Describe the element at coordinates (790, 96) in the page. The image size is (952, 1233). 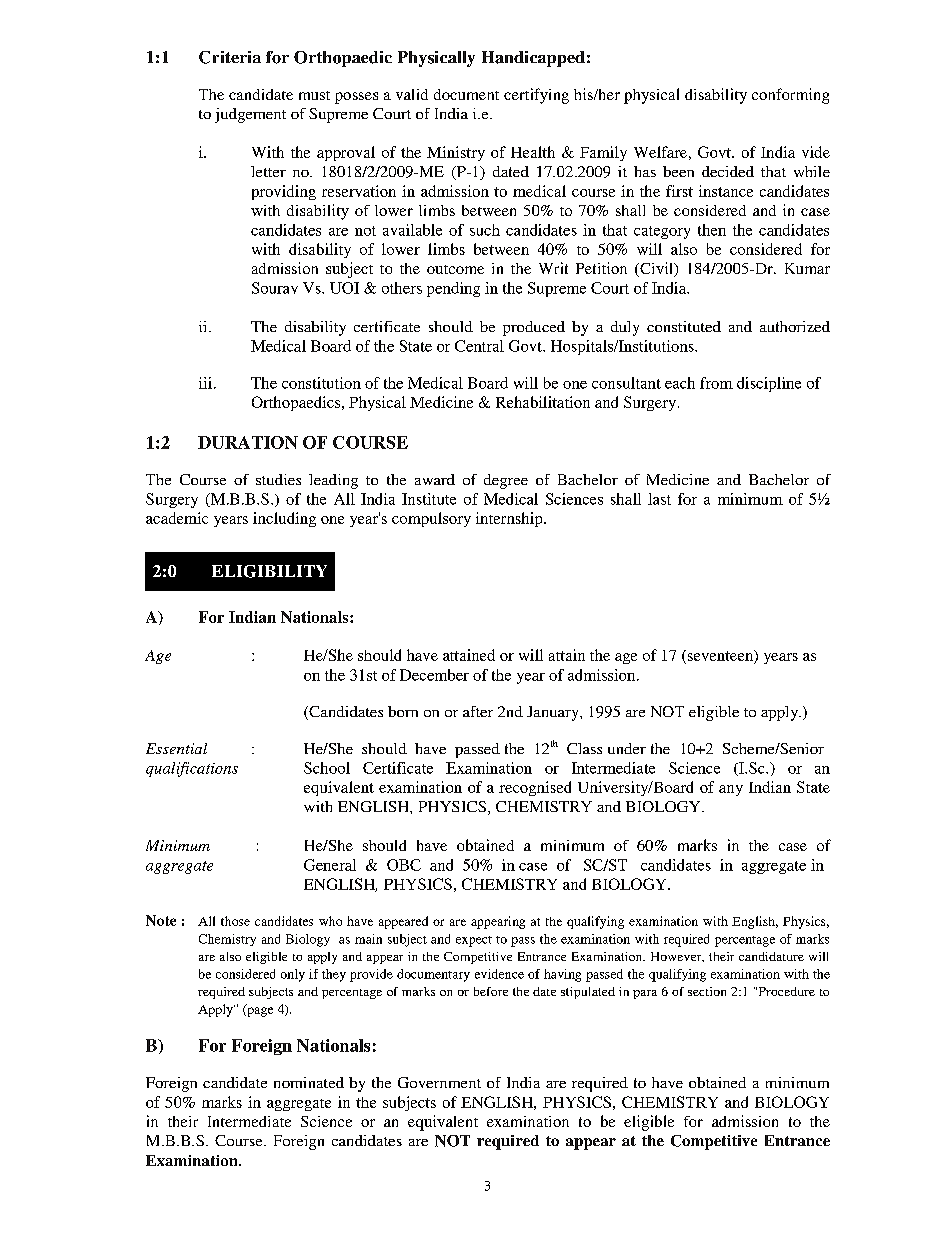
I see `conforming` at that location.
